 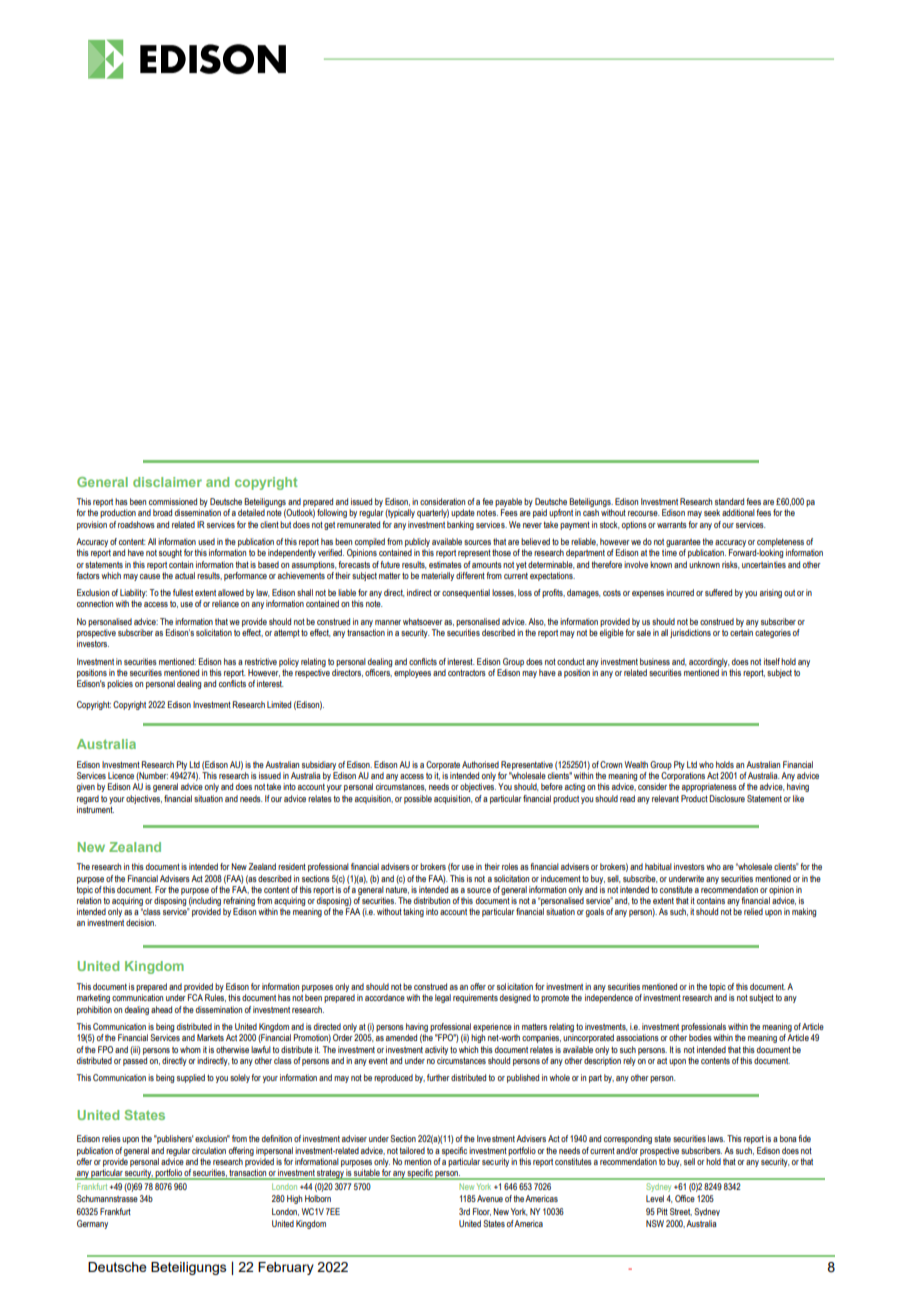 I want to click on habitual, so click(x=658, y=866).
